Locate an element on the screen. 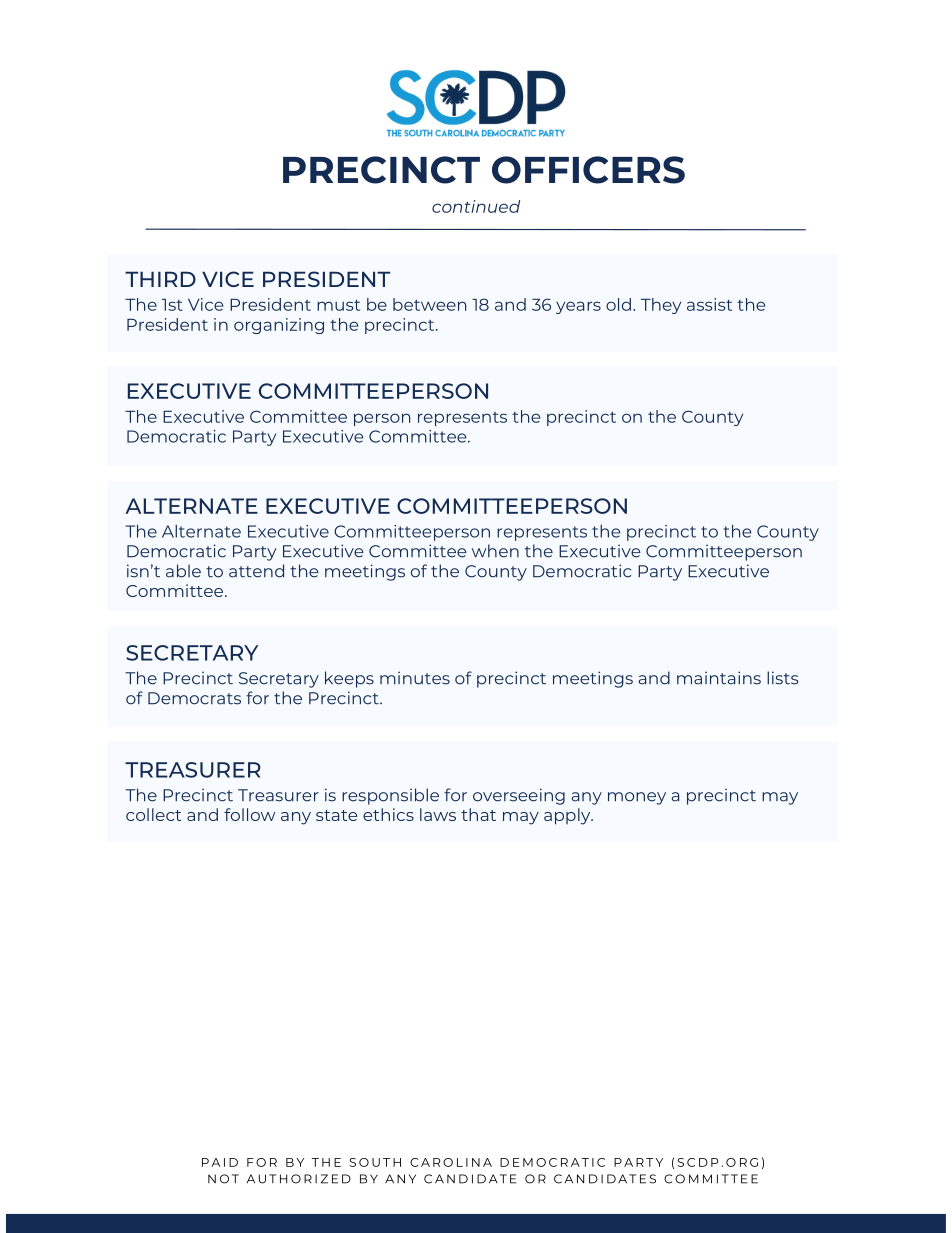  maintains is located at coordinates (719, 678).
